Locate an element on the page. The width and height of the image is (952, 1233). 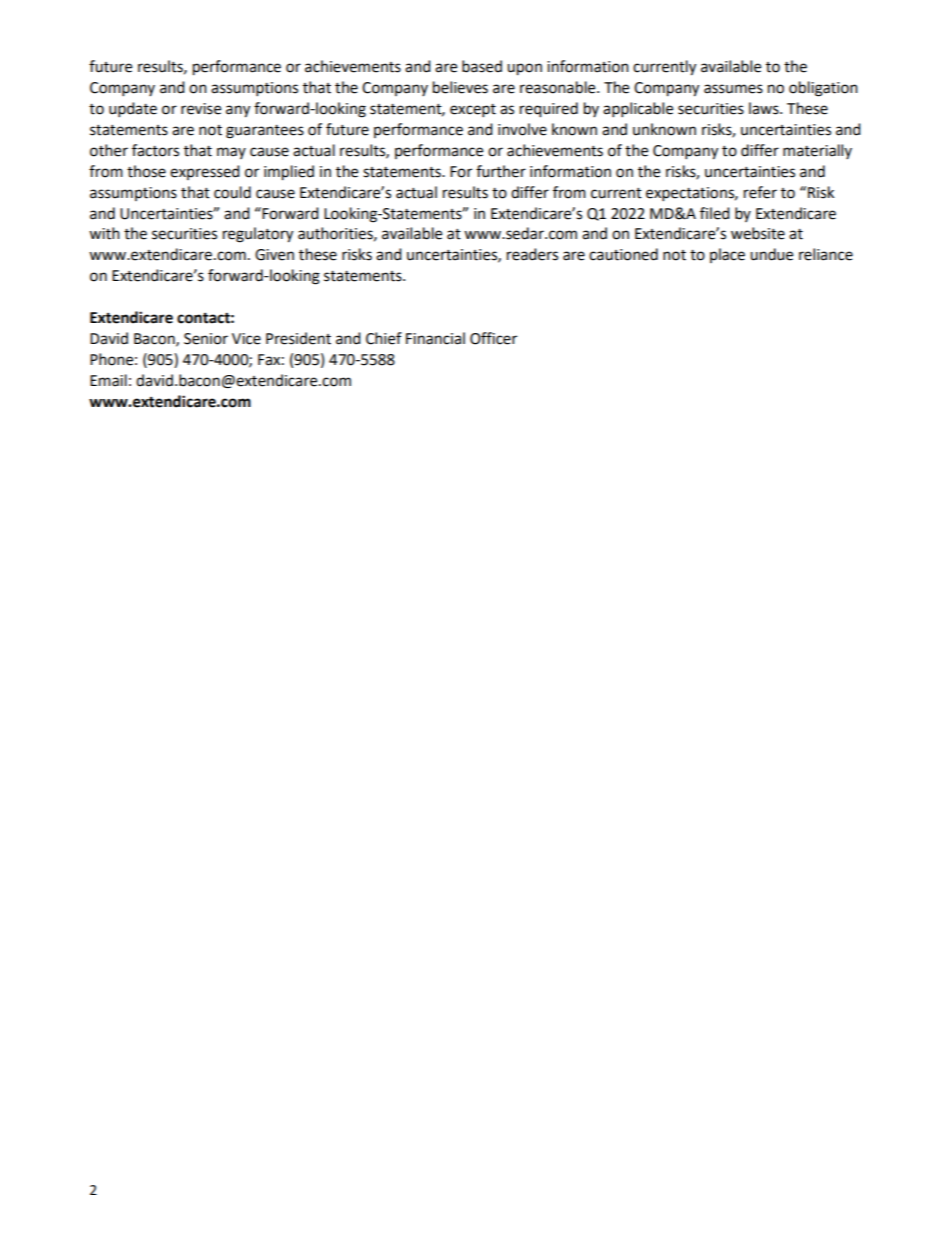
readers is located at coordinates (532, 254).
